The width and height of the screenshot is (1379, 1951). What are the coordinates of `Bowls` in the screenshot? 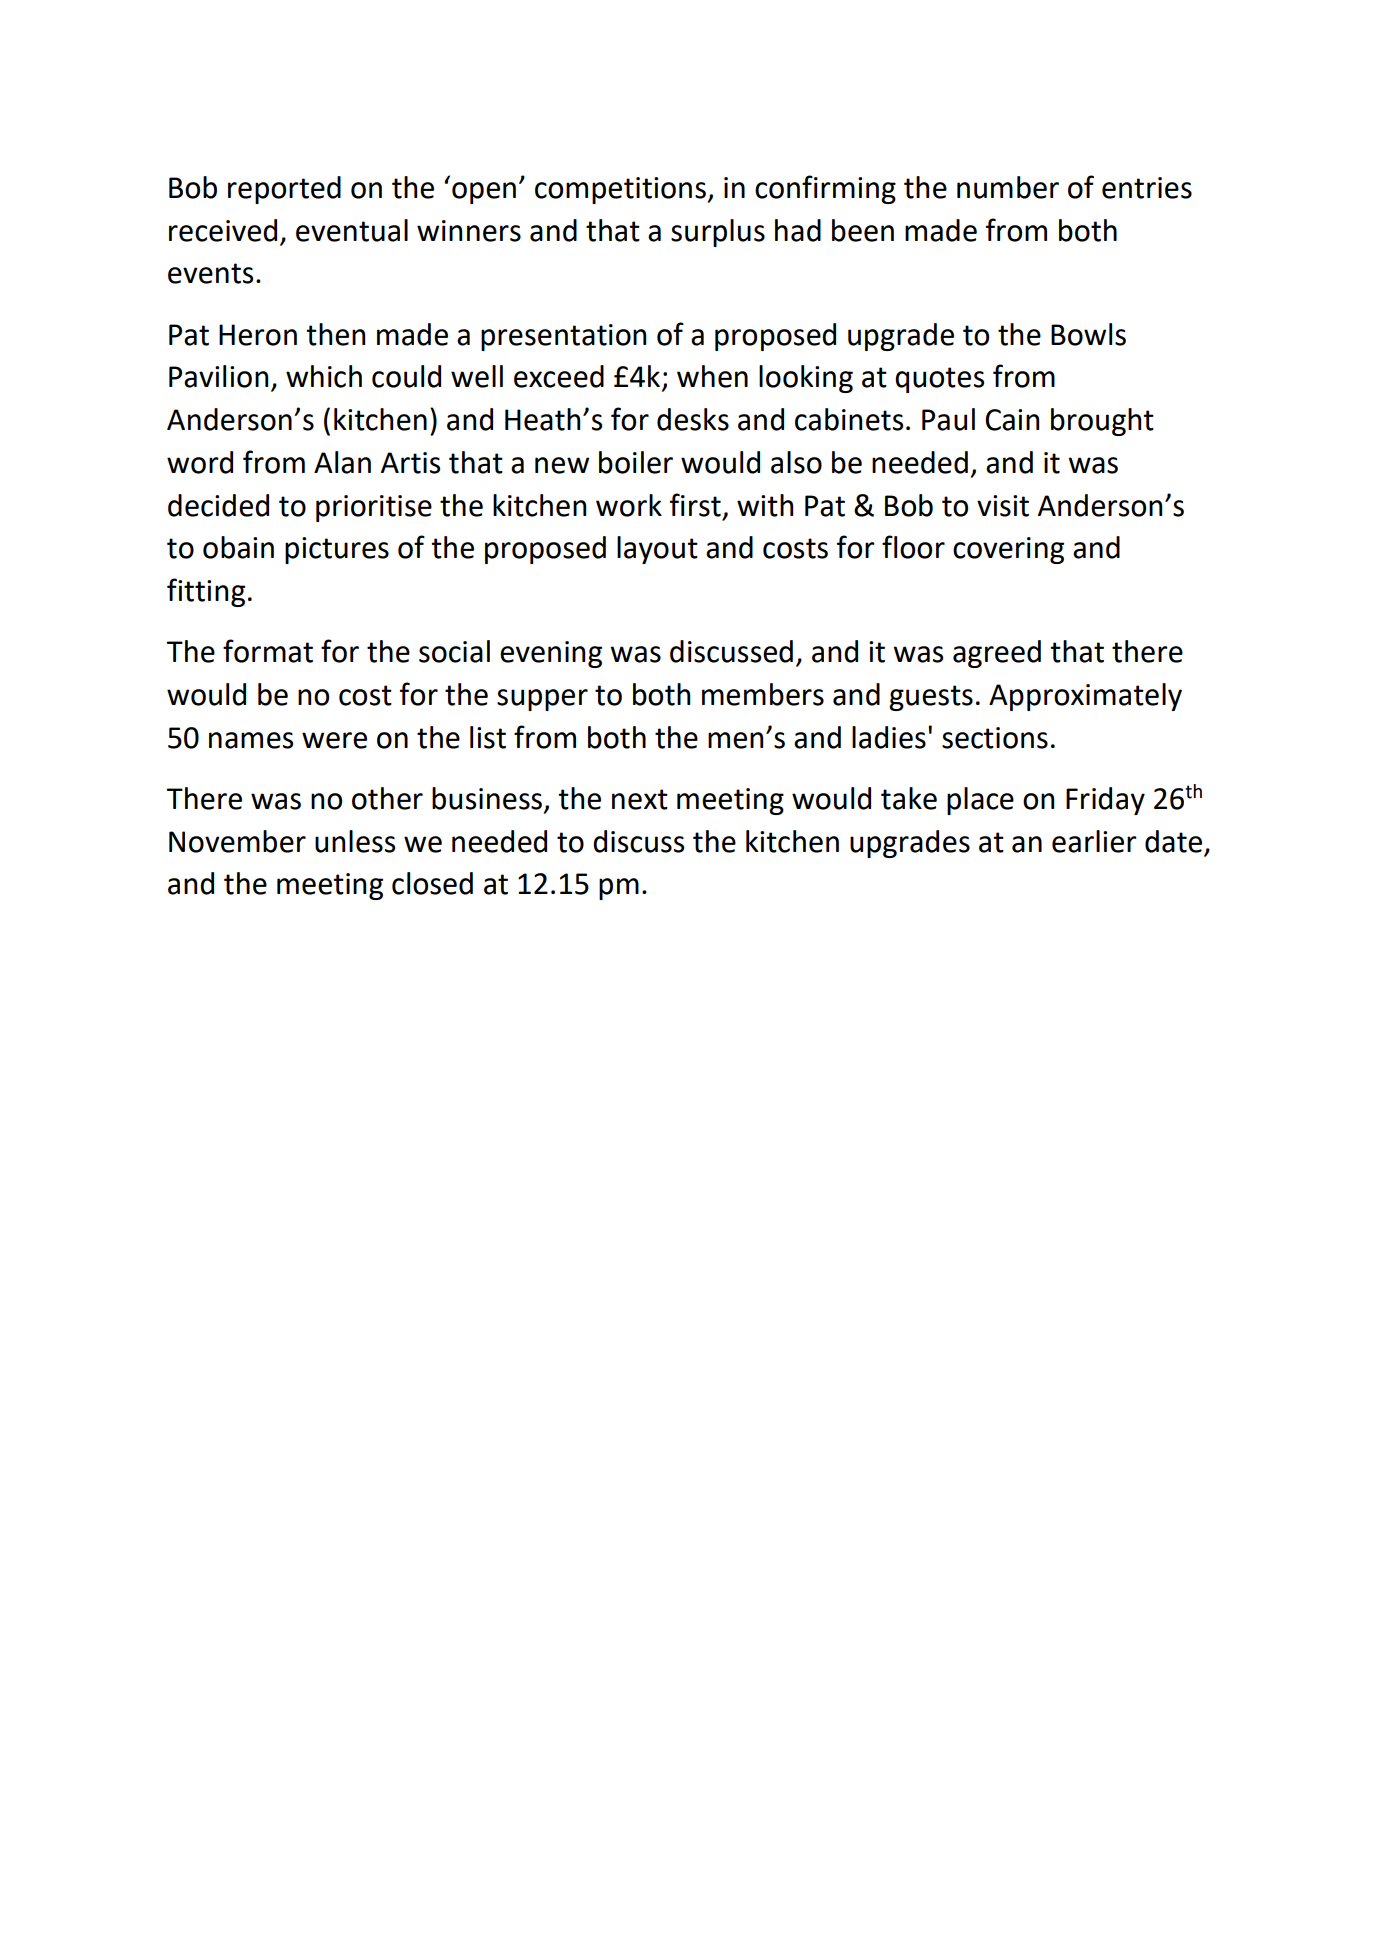 It's located at (1088, 334).
